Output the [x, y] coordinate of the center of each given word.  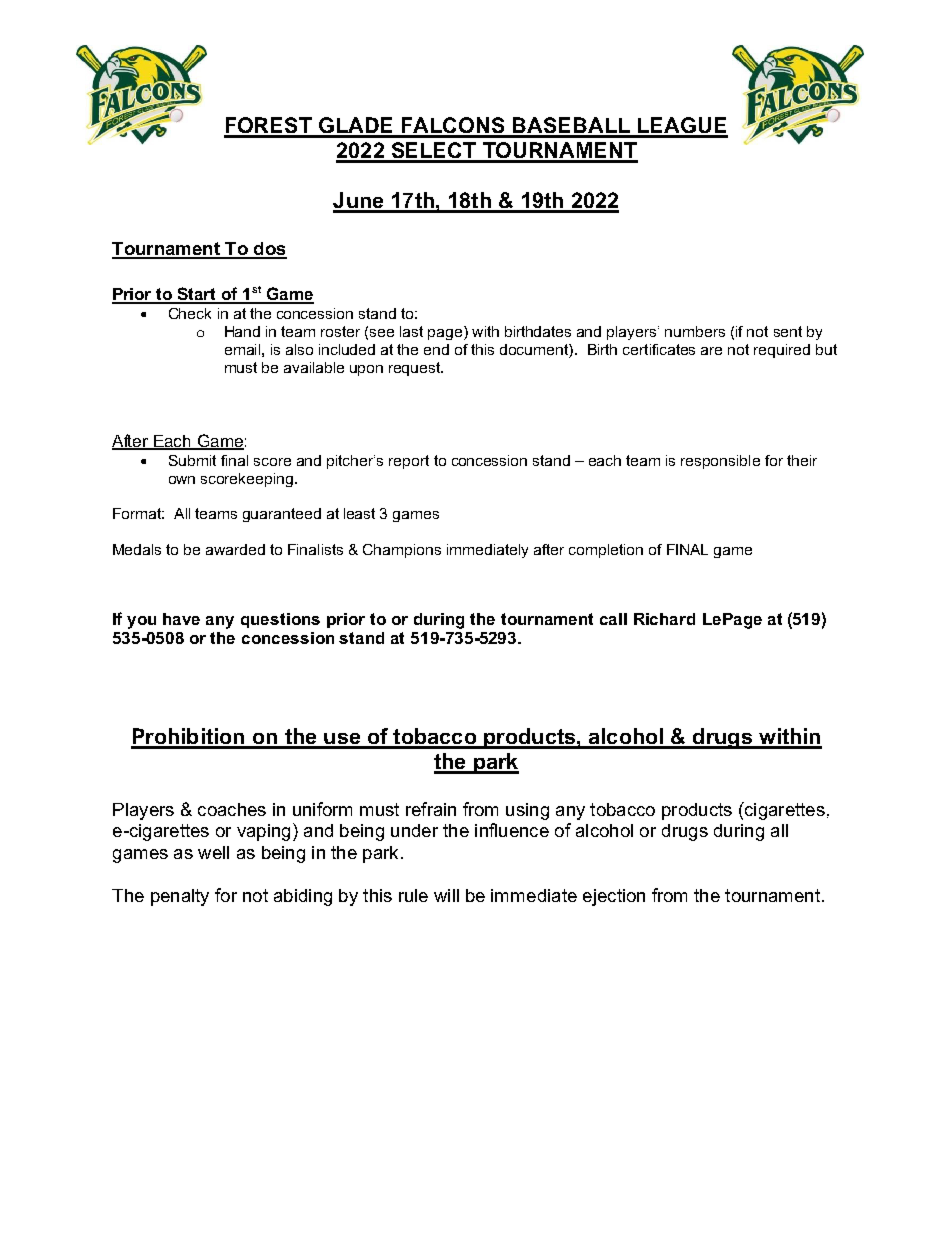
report [409, 462]
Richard [664, 619]
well [213, 852]
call [613, 619]
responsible [720, 462]
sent [788, 331]
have [181, 619]
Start [197, 295]
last [411, 331]
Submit [192, 460]
